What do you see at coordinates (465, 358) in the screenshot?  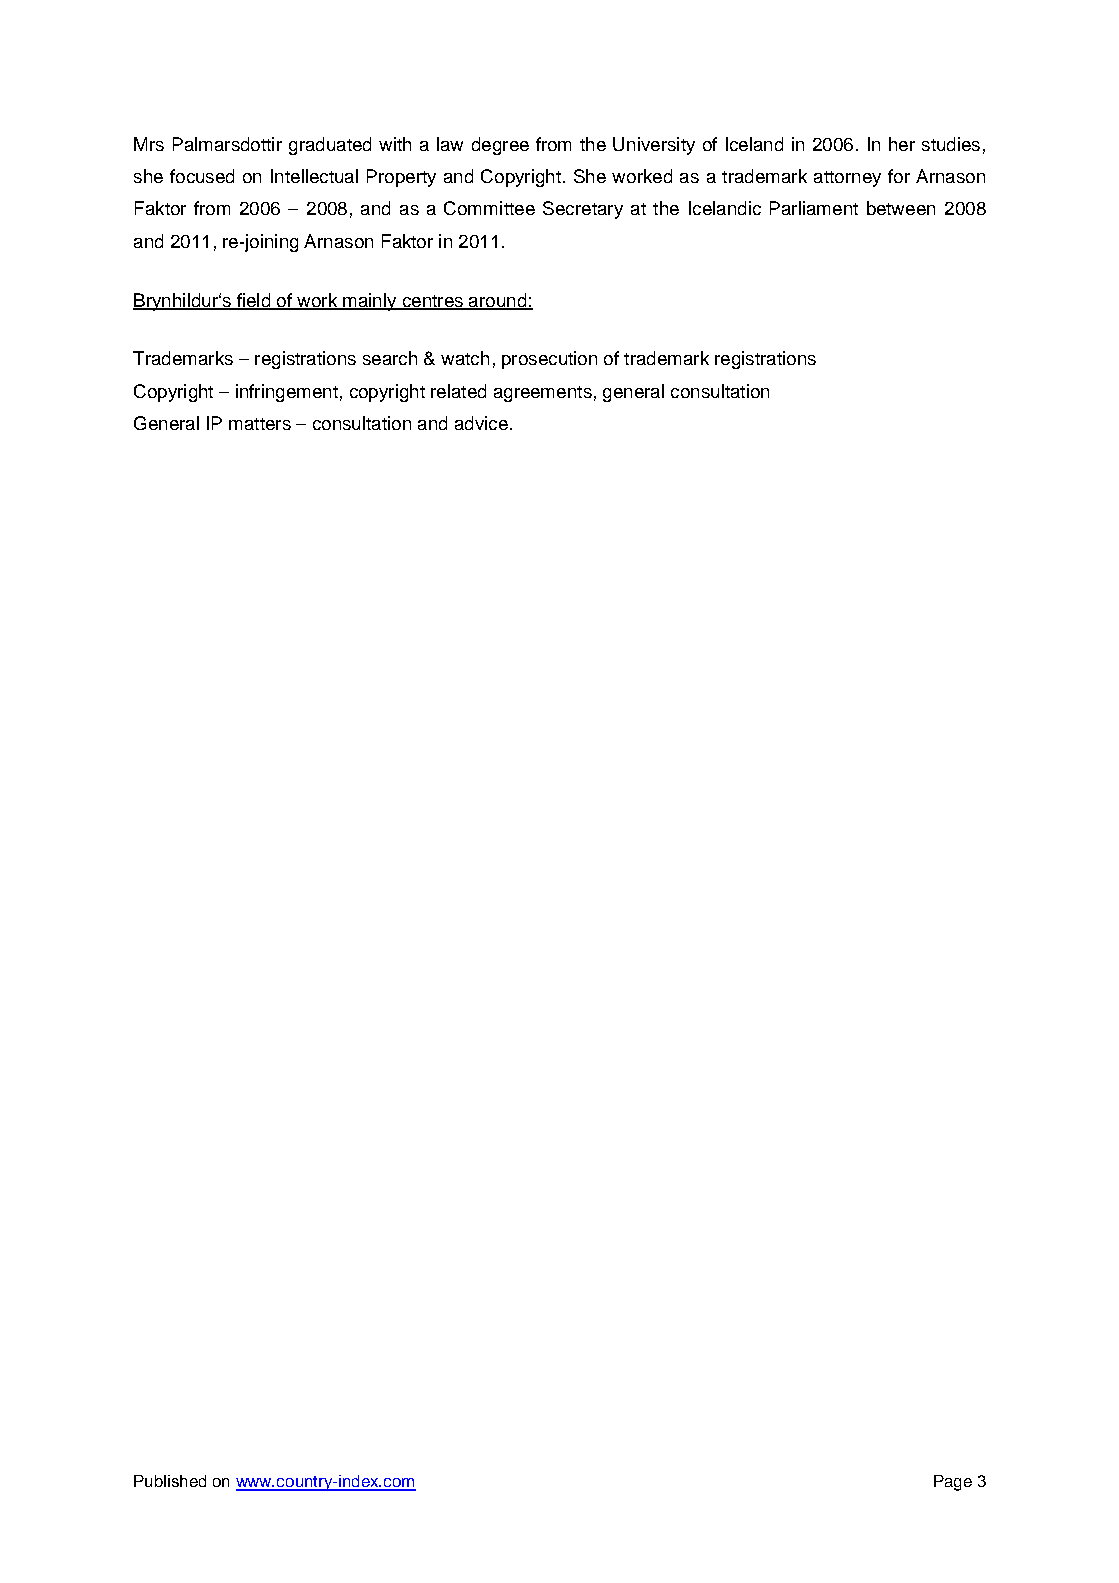 I see `watch` at bounding box center [465, 358].
